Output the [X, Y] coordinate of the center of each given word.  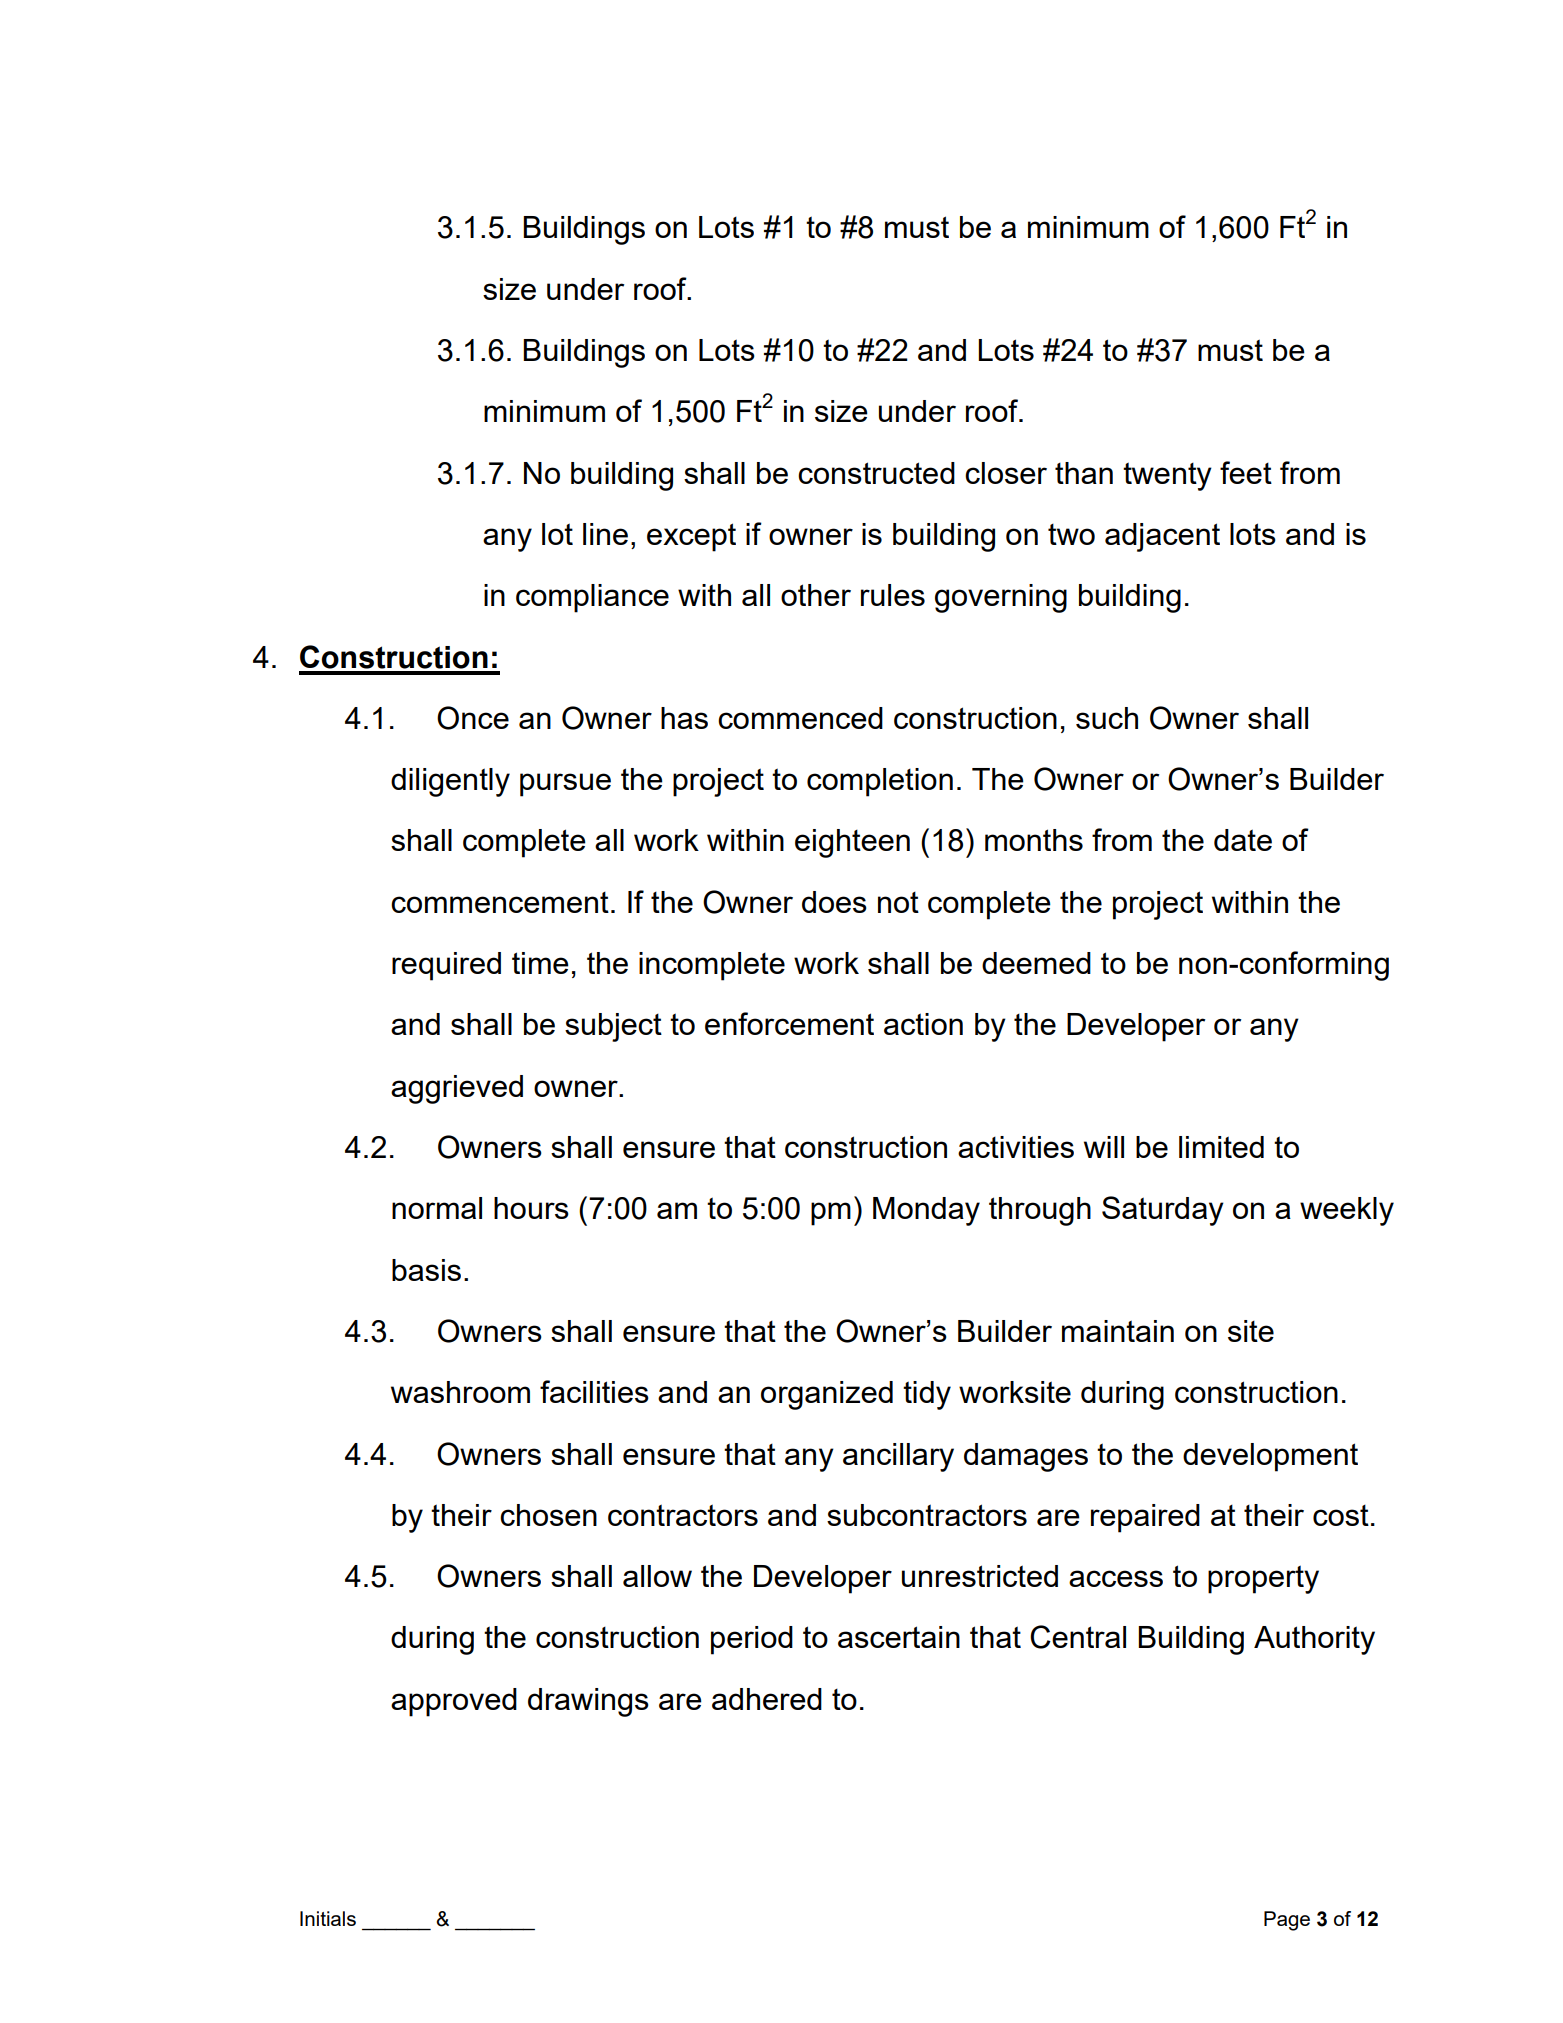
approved [454, 1702]
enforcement [789, 1023]
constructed [876, 473]
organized [827, 1395]
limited [1221, 1147]
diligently [450, 782]
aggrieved [457, 1089]
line [605, 534]
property [1263, 1579]
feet [1246, 472]
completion [880, 782]
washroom [460, 1392]
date [1243, 840]
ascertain [899, 1637]
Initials [328, 1918]
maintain [1118, 1331]
